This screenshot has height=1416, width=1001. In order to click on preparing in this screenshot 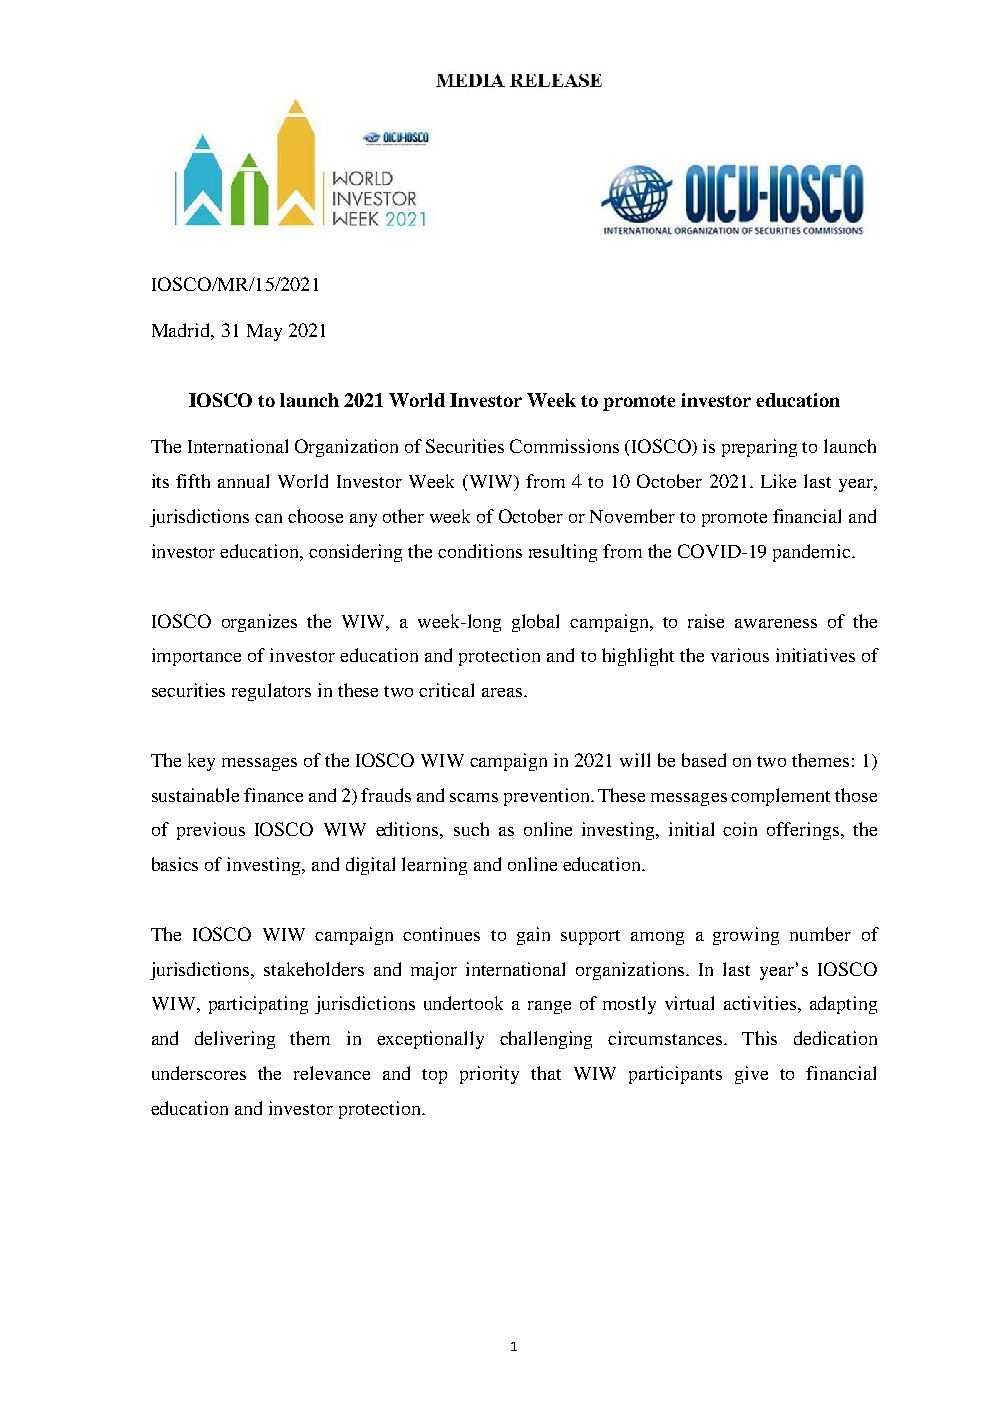, I will do `click(759, 448)`.
